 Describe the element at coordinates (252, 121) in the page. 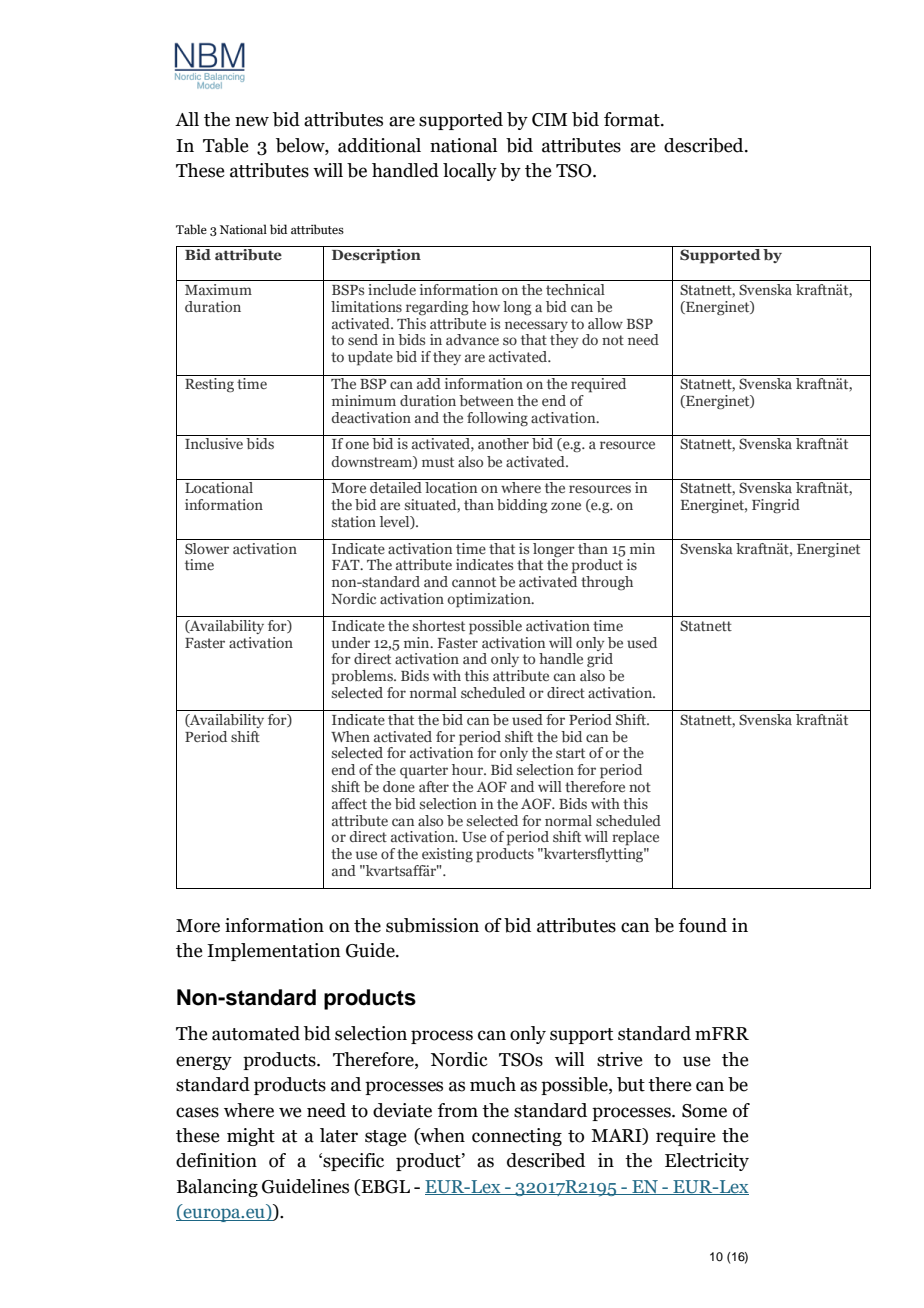

I see `new` at that location.
